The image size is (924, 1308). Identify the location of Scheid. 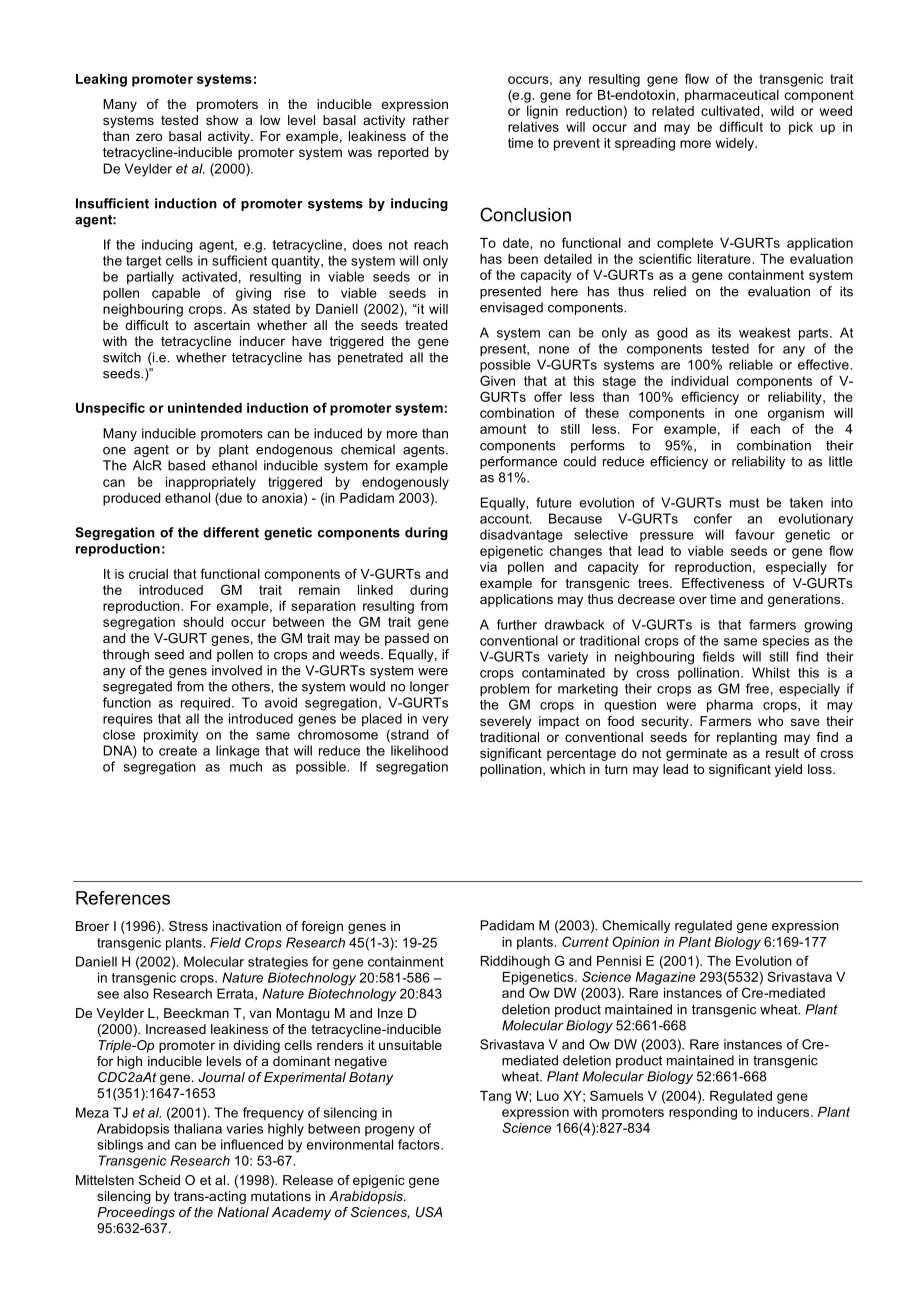
(159, 1180).
